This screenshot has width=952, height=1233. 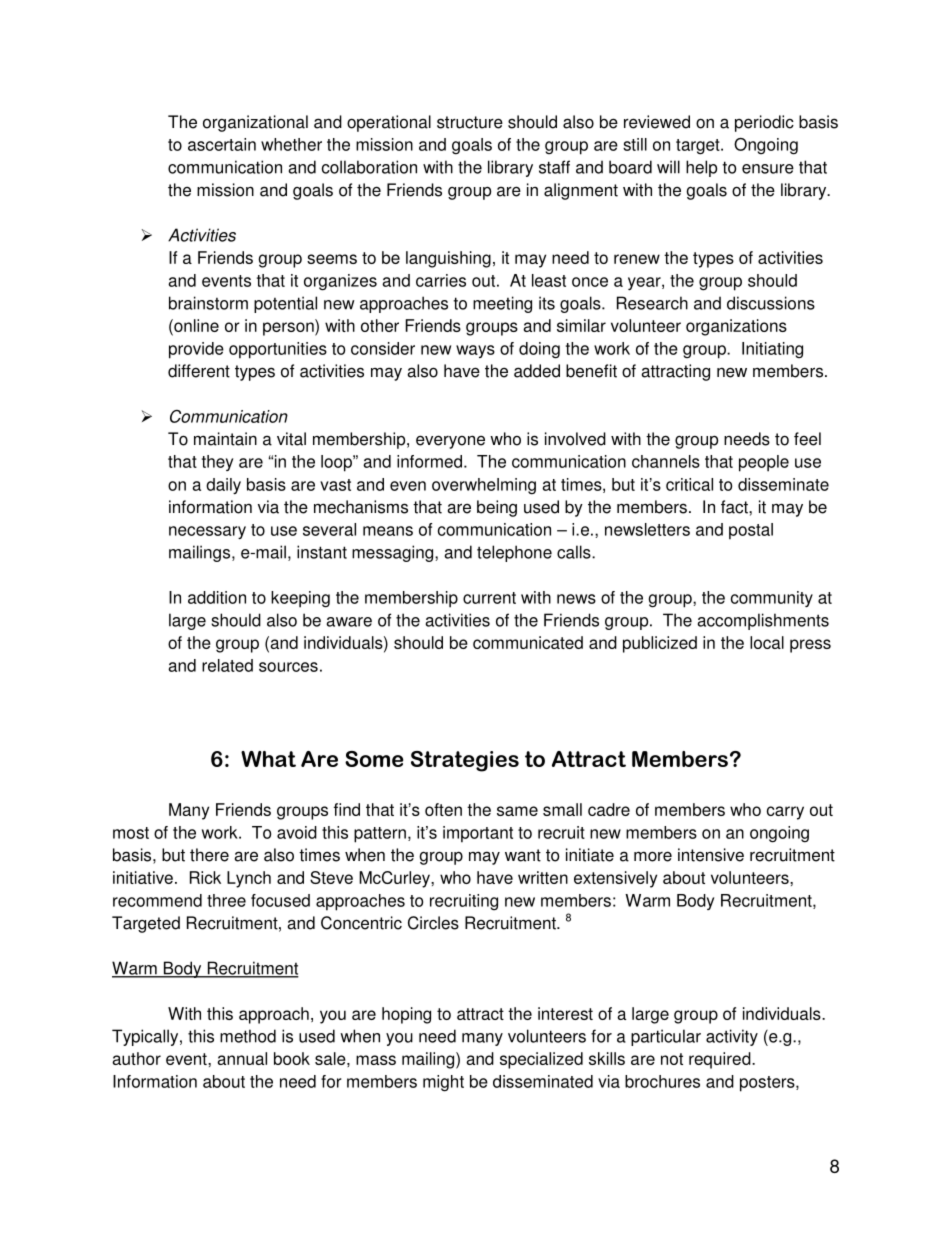 I want to click on structure, so click(x=470, y=122).
